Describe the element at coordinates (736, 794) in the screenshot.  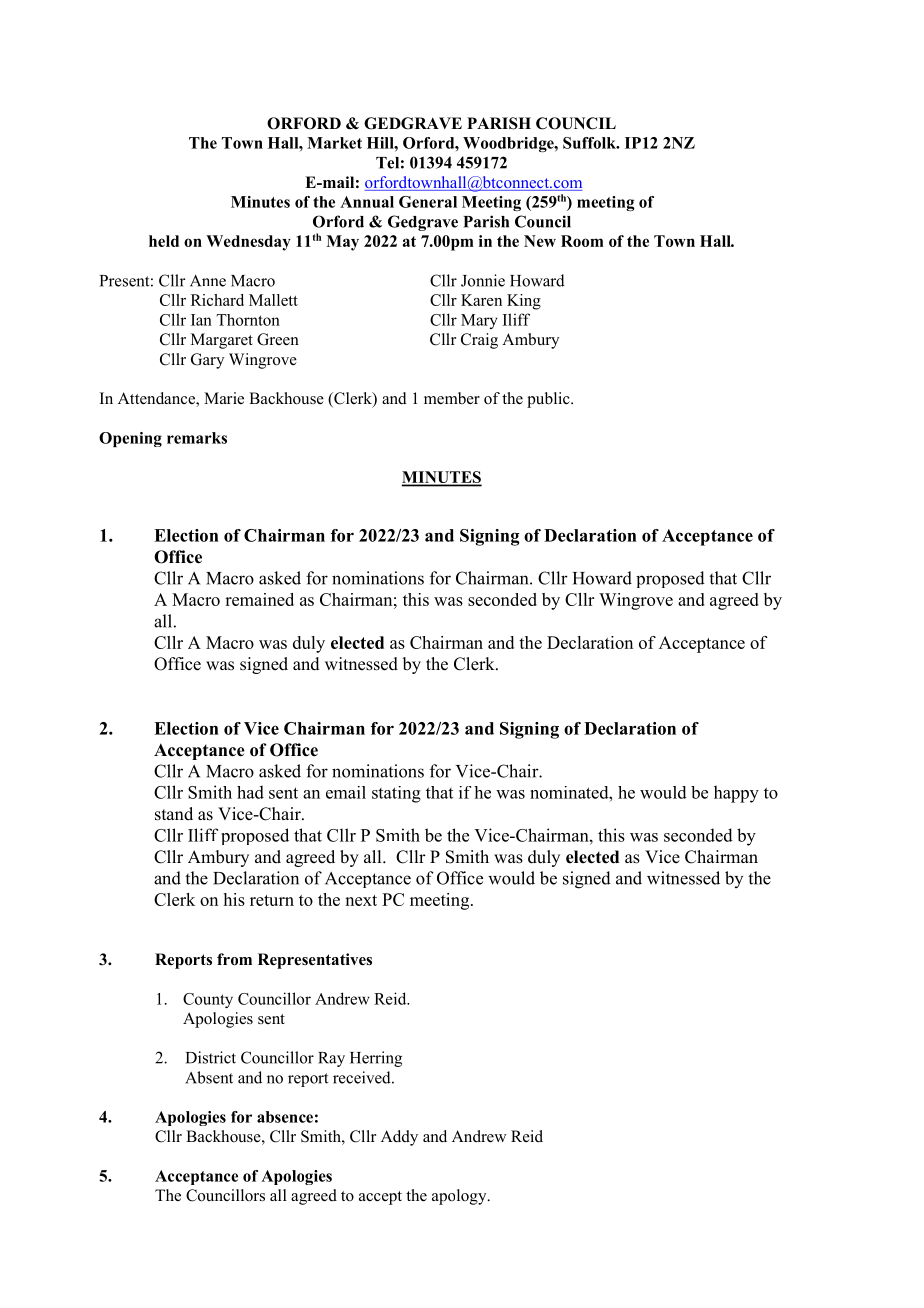
I see `happy` at that location.
